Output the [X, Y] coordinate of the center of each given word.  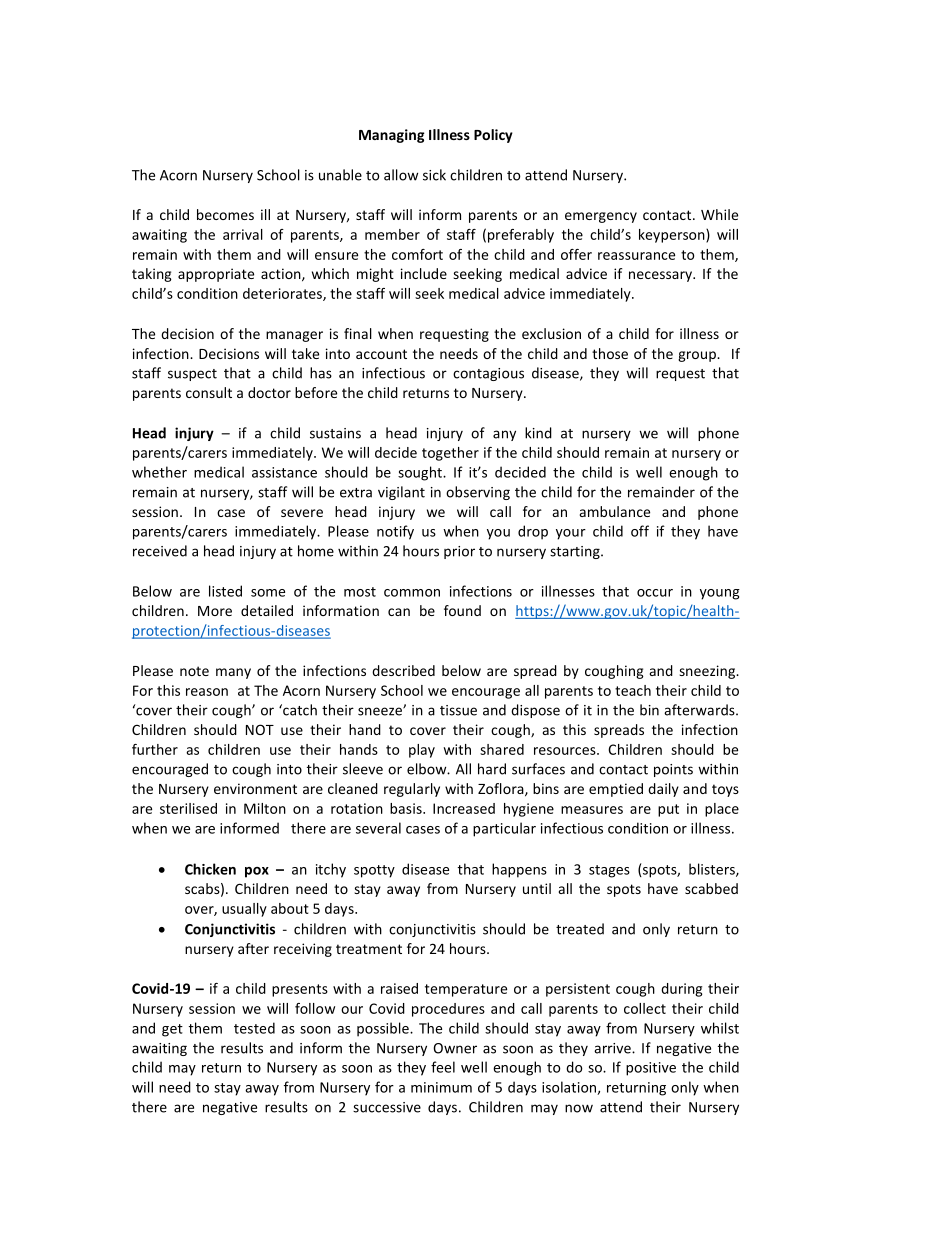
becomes [225, 214]
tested [254, 1028]
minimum [441, 1087]
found [462, 610]
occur [655, 593]
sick [434, 175]
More [215, 611]
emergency [601, 217]
